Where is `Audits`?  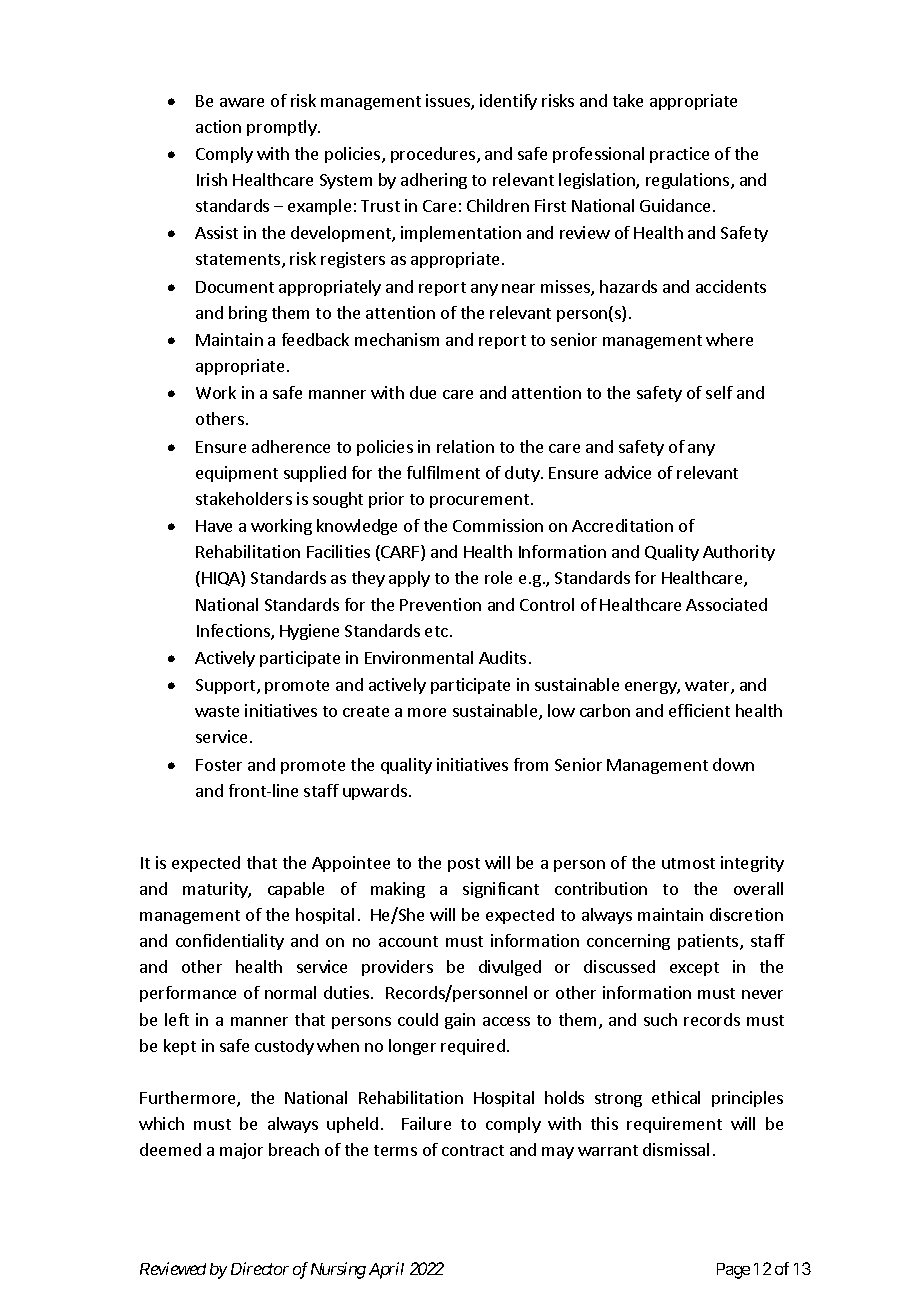
Audits is located at coordinates (502, 657).
